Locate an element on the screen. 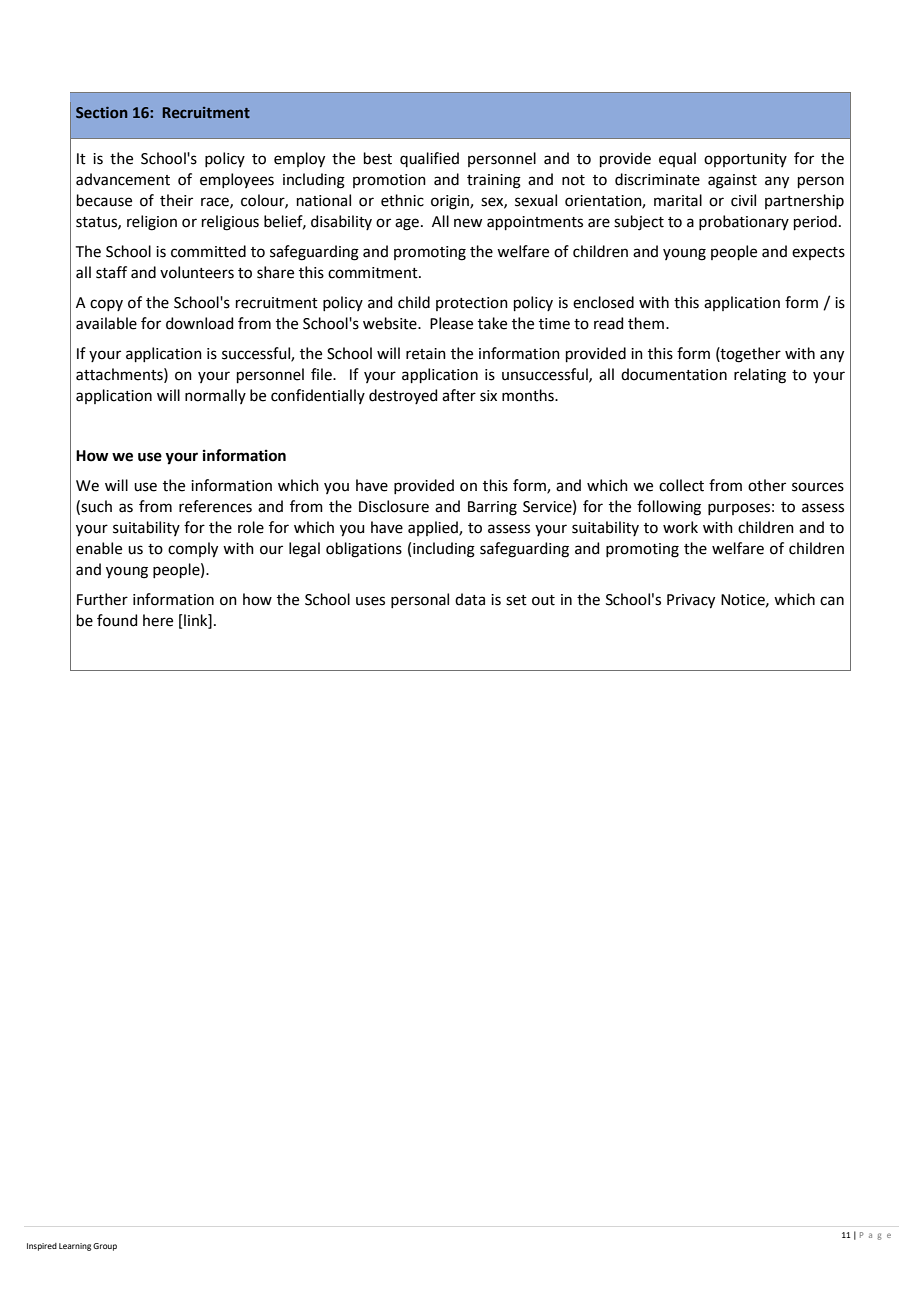  Privacy is located at coordinates (691, 601).
